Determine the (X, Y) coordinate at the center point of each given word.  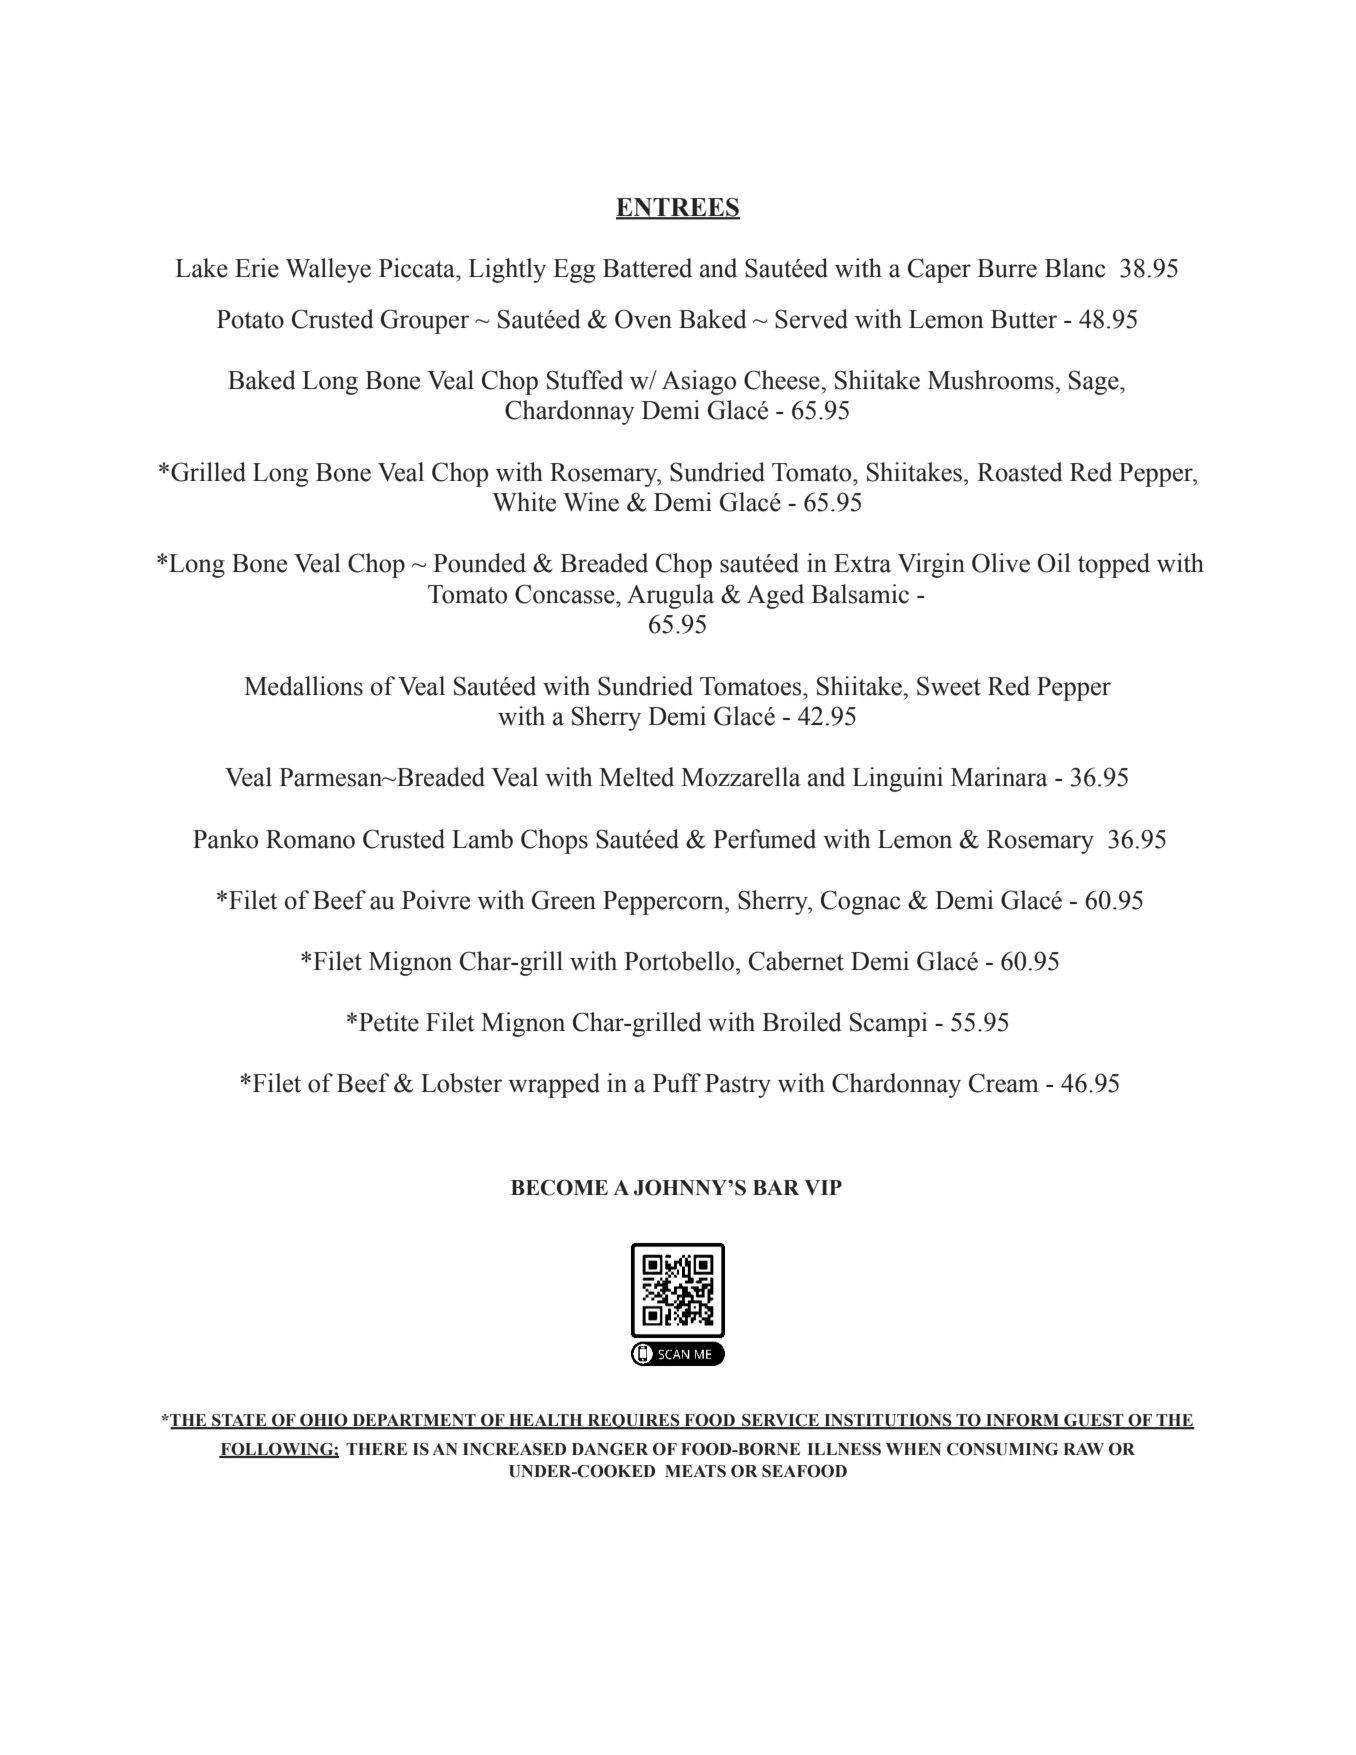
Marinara (999, 777)
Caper (939, 270)
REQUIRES (633, 1422)
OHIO (324, 1421)
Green (564, 900)
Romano (310, 839)
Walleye (328, 270)
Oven (643, 319)
